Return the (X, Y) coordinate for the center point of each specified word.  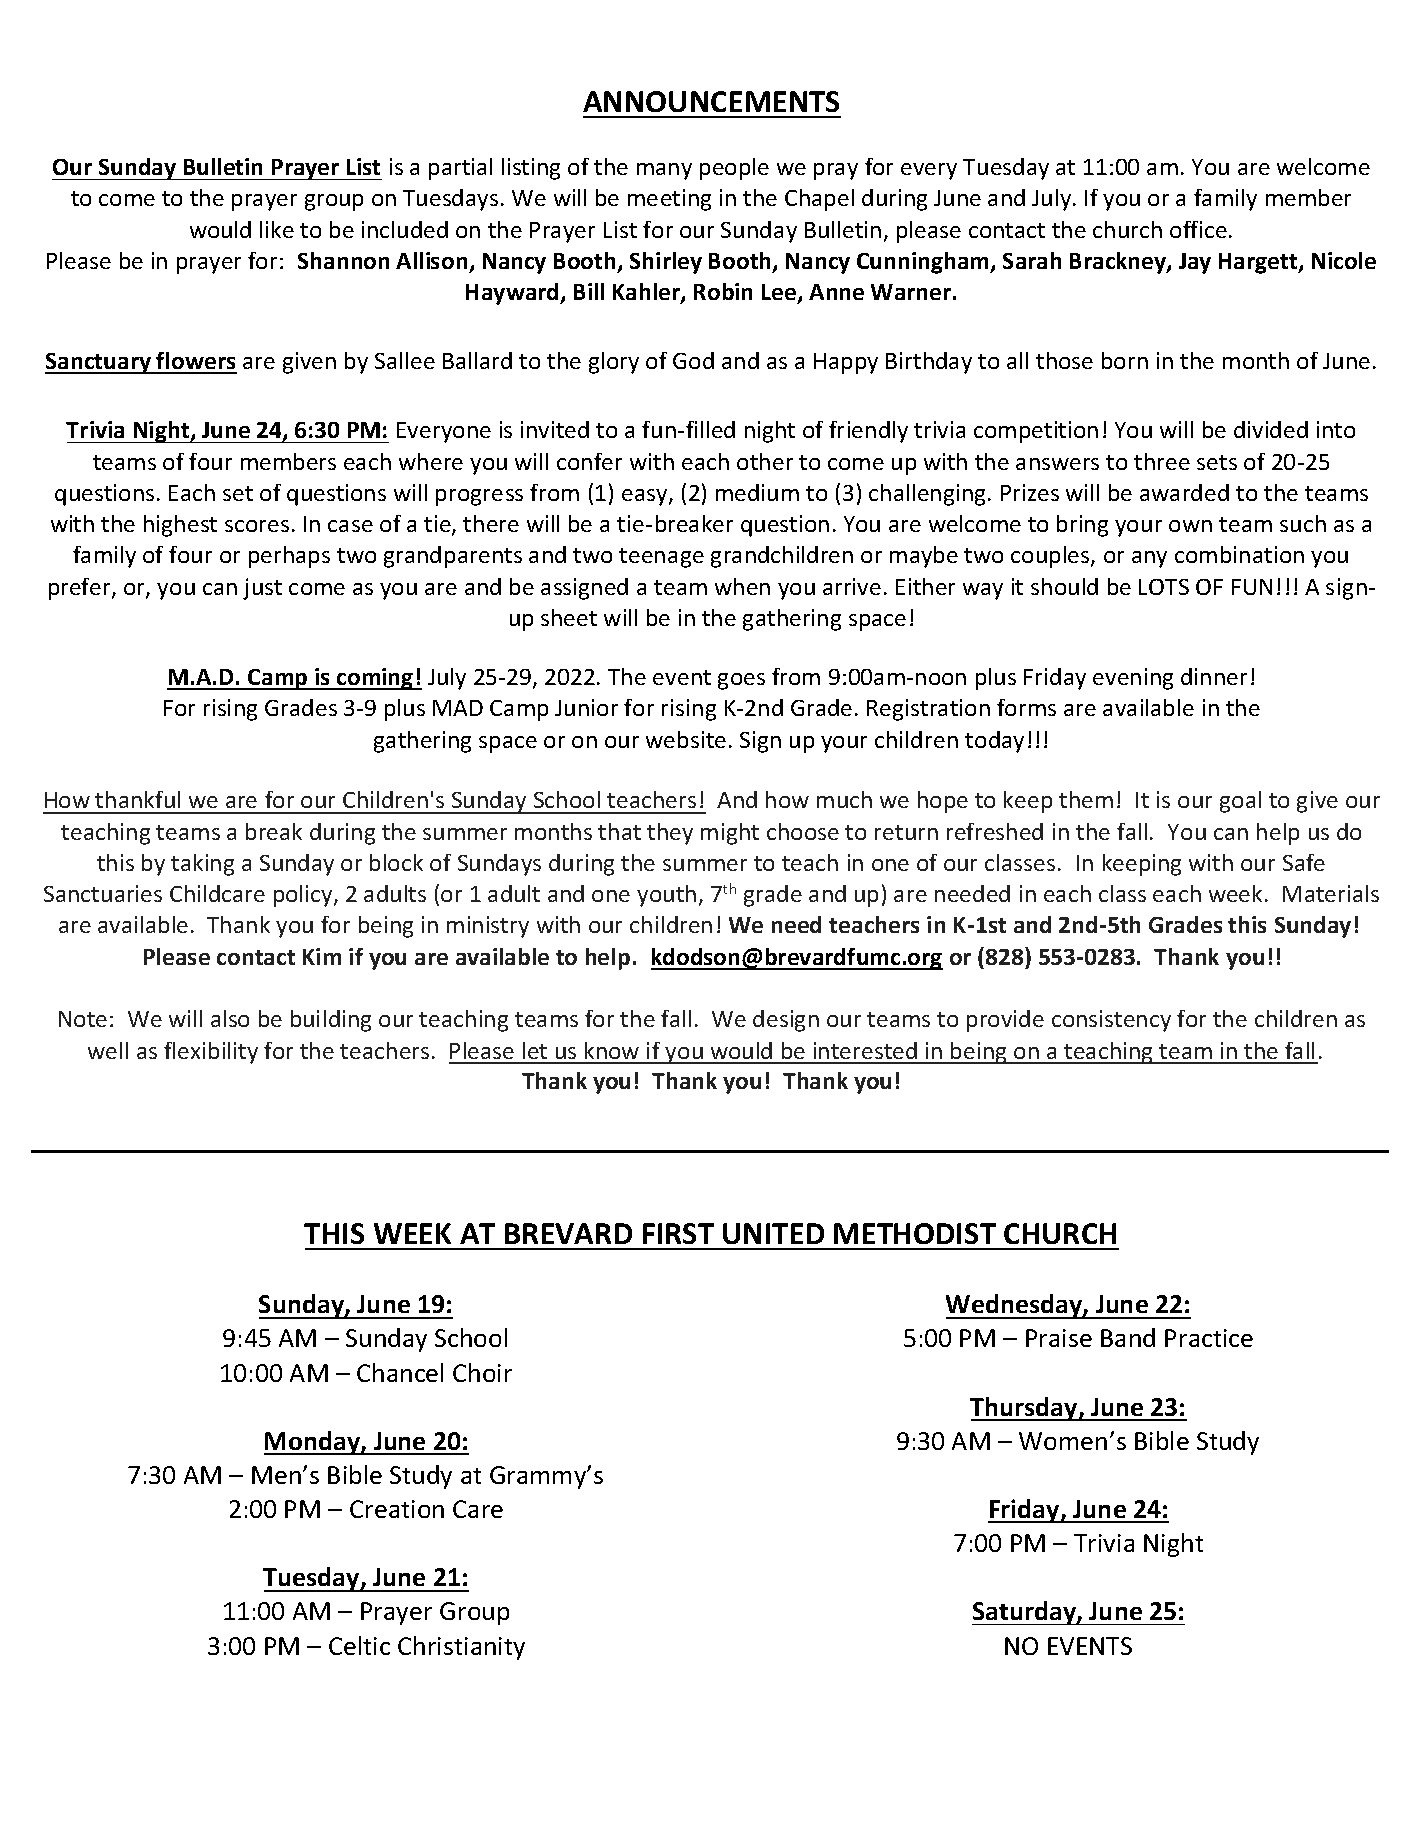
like (277, 229)
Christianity (461, 1648)
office (1198, 229)
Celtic (359, 1645)
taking (202, 865)
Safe (1304, 862)
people (734, 169)
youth (666, 896)
